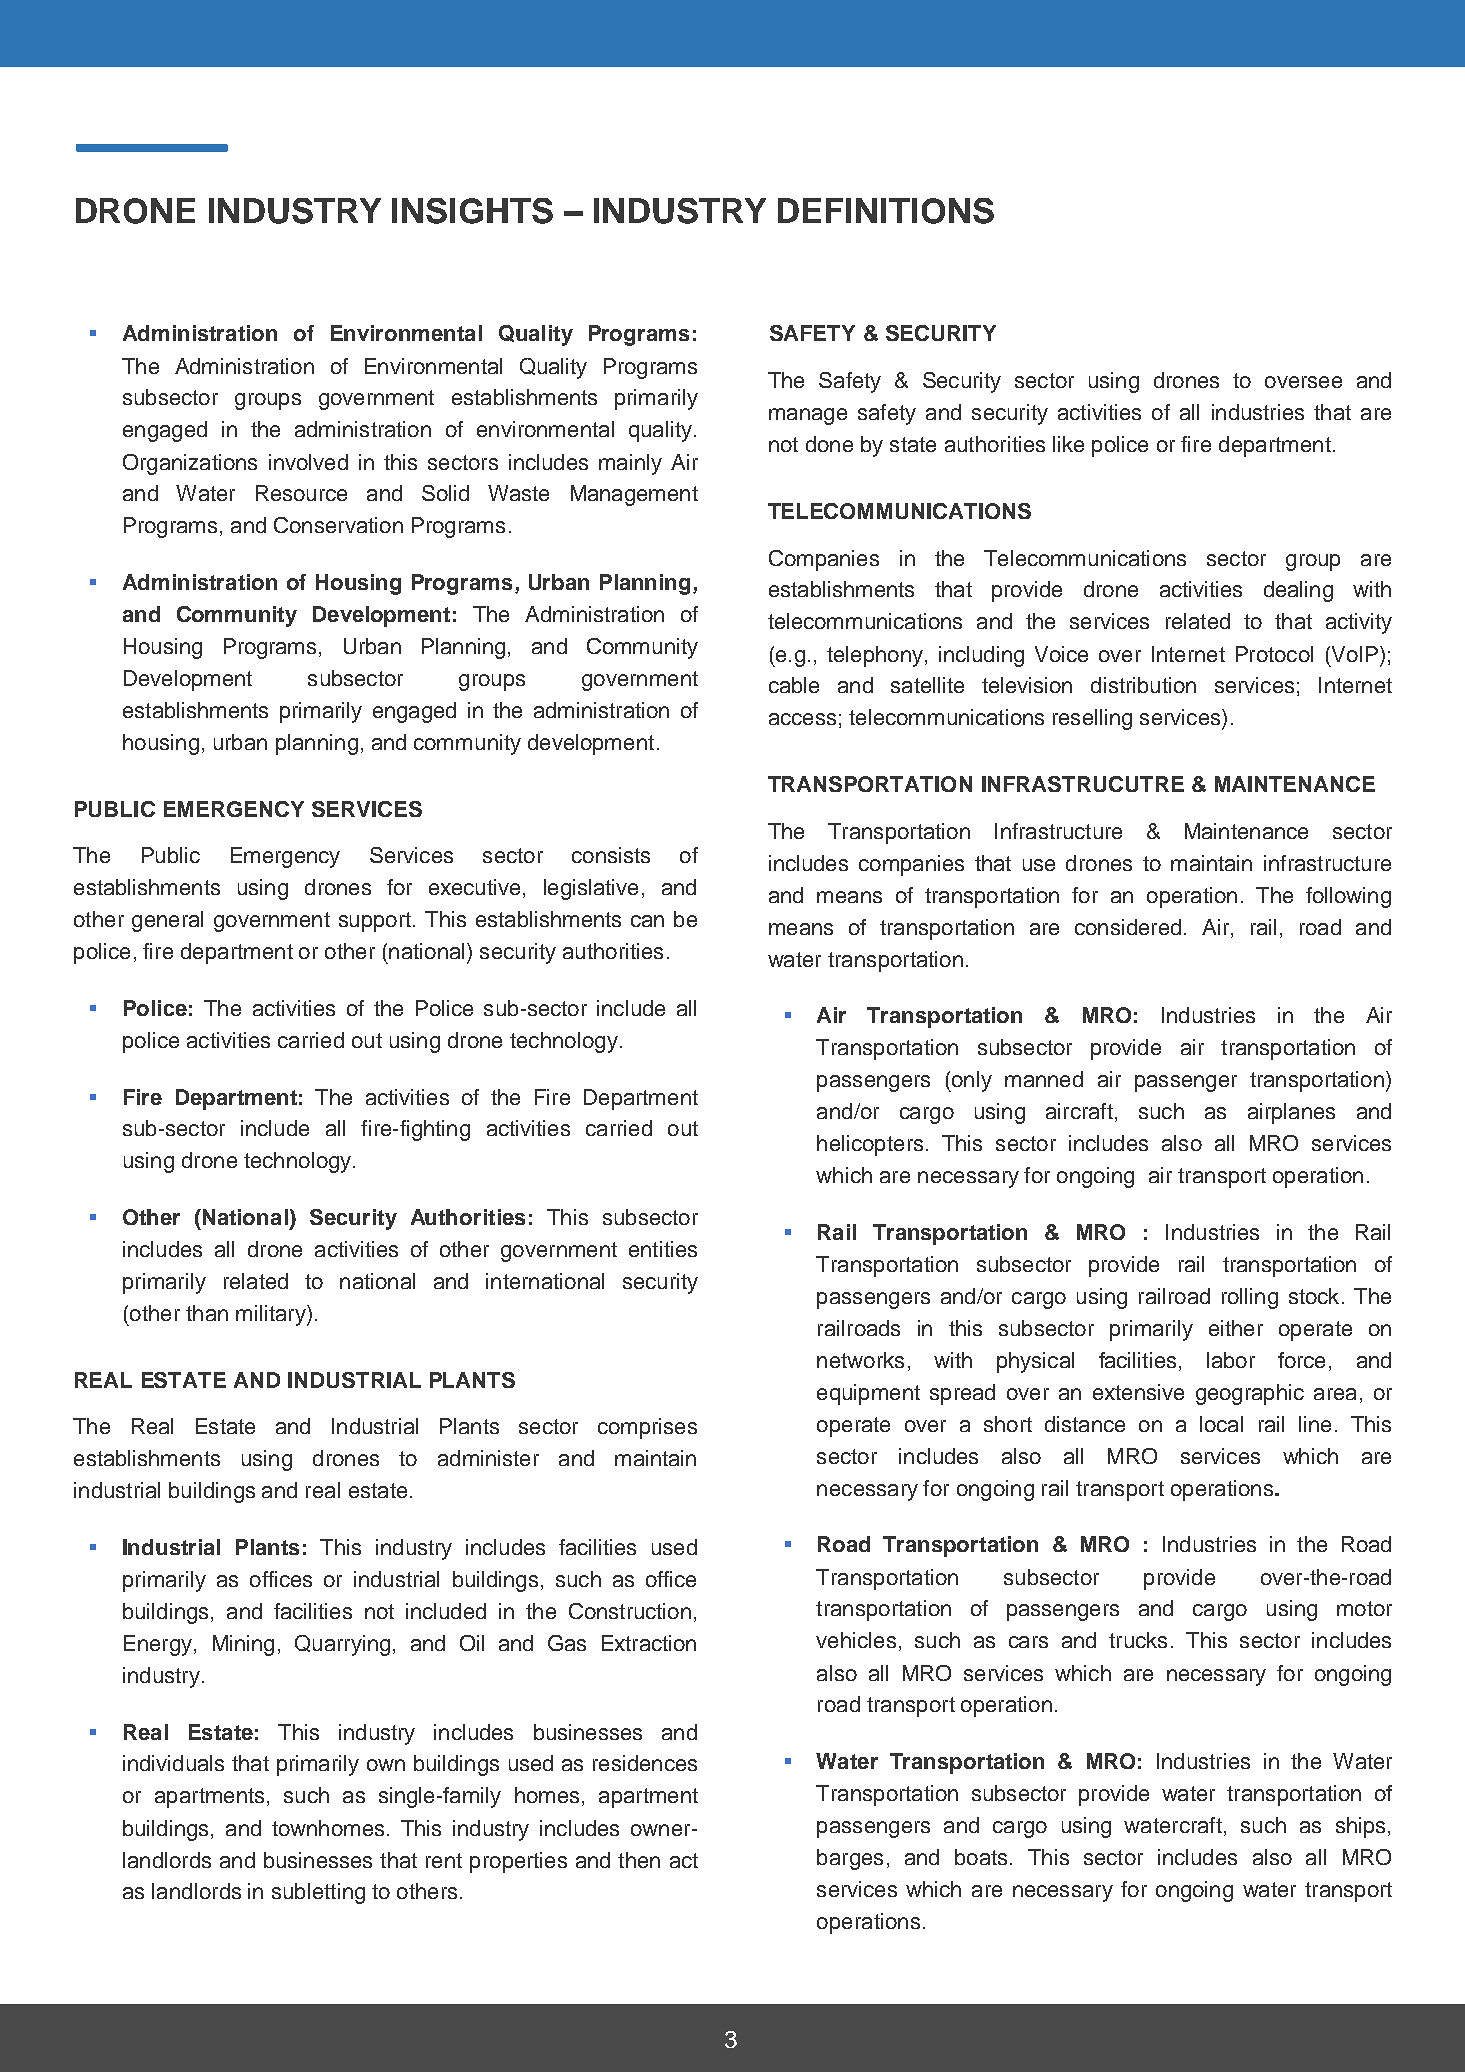  I want to click on barges, so click(850, 1859).
